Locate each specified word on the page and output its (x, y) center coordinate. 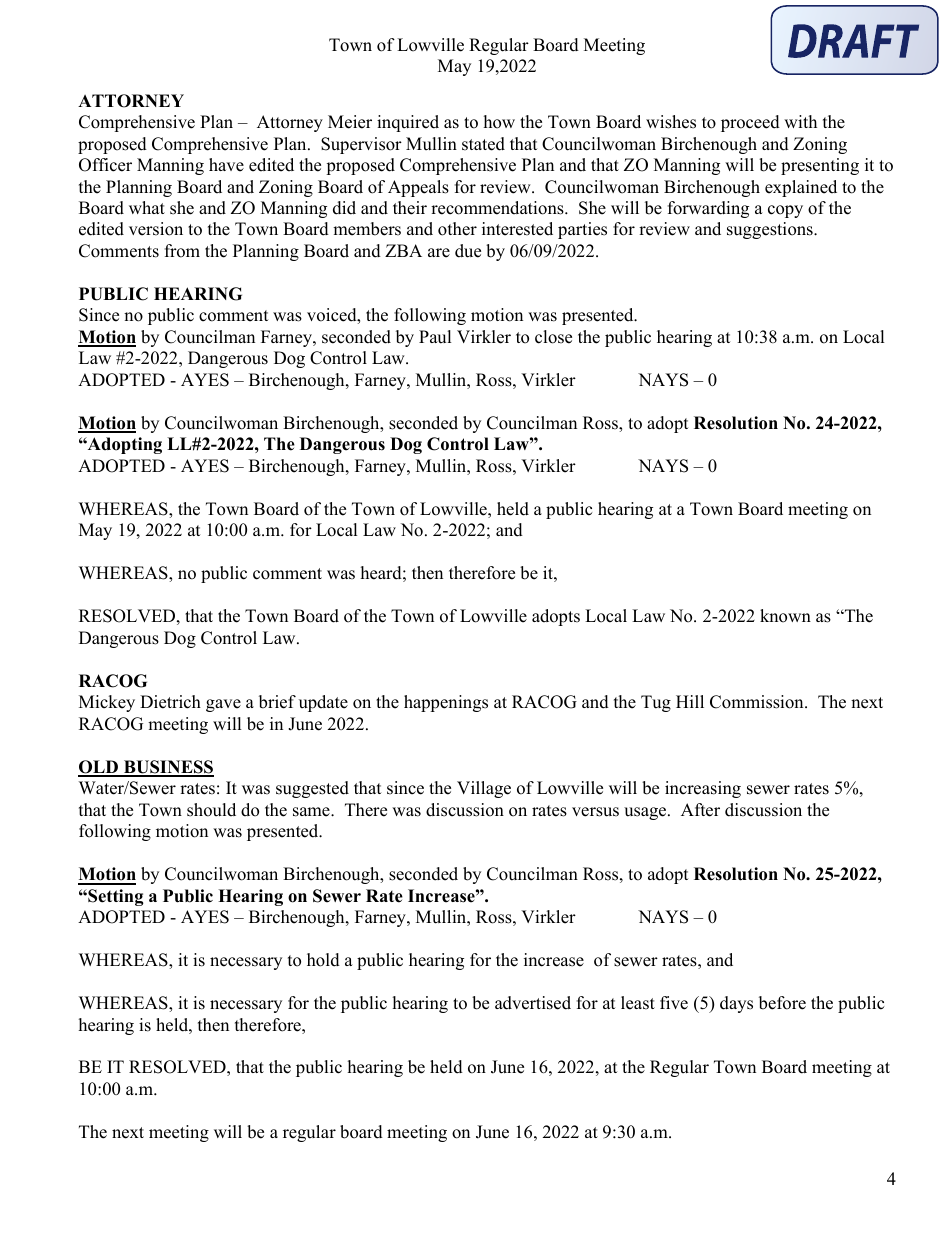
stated (483, 144)
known (785, 616)
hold (323, 960)
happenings (446, 703)
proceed (750, 123)
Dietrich (170, 702)
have (226, 165)
